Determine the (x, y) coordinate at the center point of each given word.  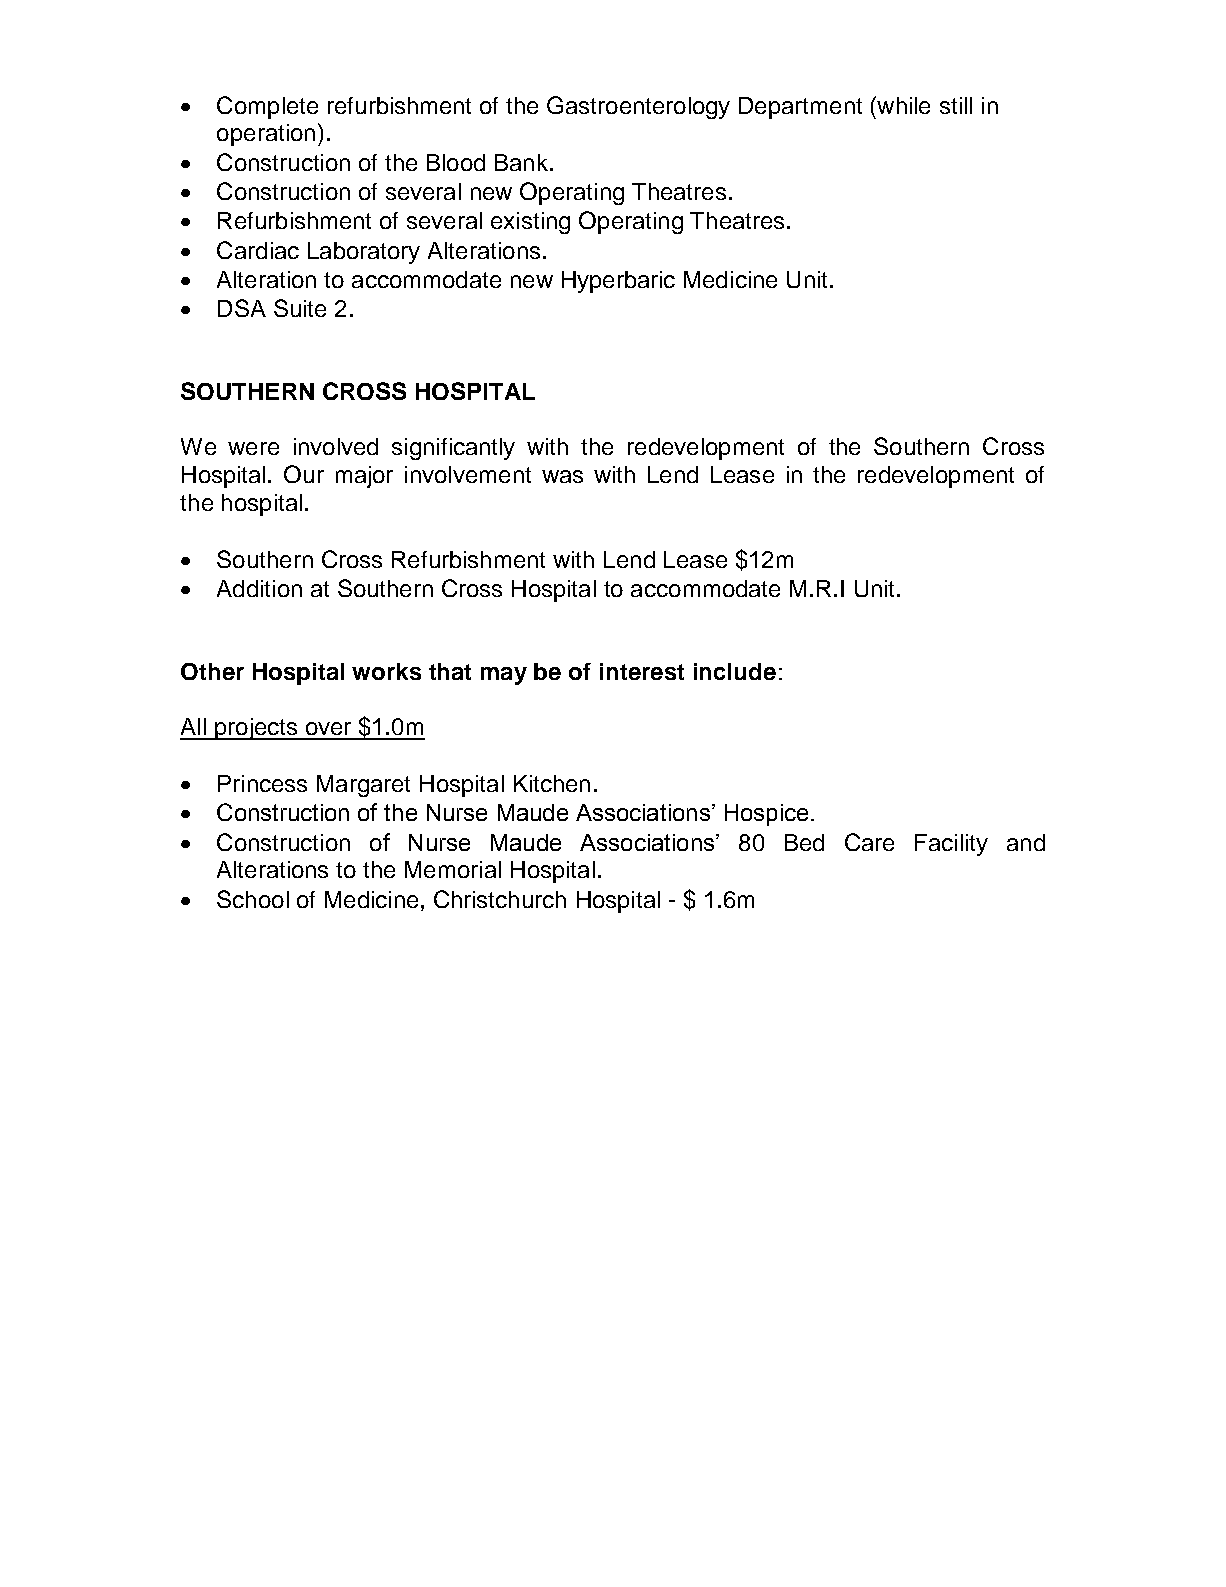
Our (304, 474)
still (956, 105)
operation (266, 135)
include (735, 671)
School (253, 899)
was (562, 476)
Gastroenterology (638, 107)
